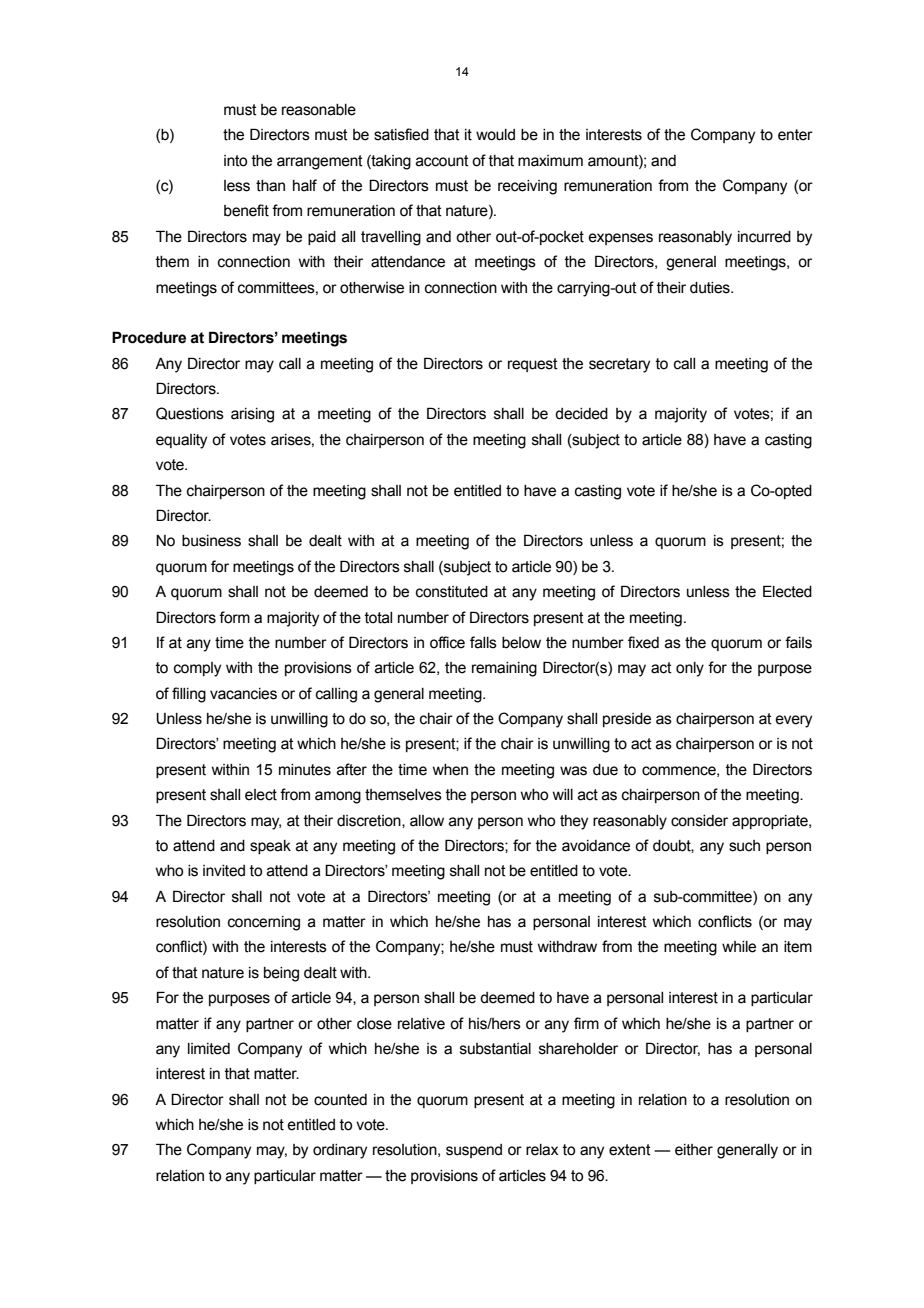  Describe the element at coordinates (795, 135) in the screenshot. I see `enter` at that location.
